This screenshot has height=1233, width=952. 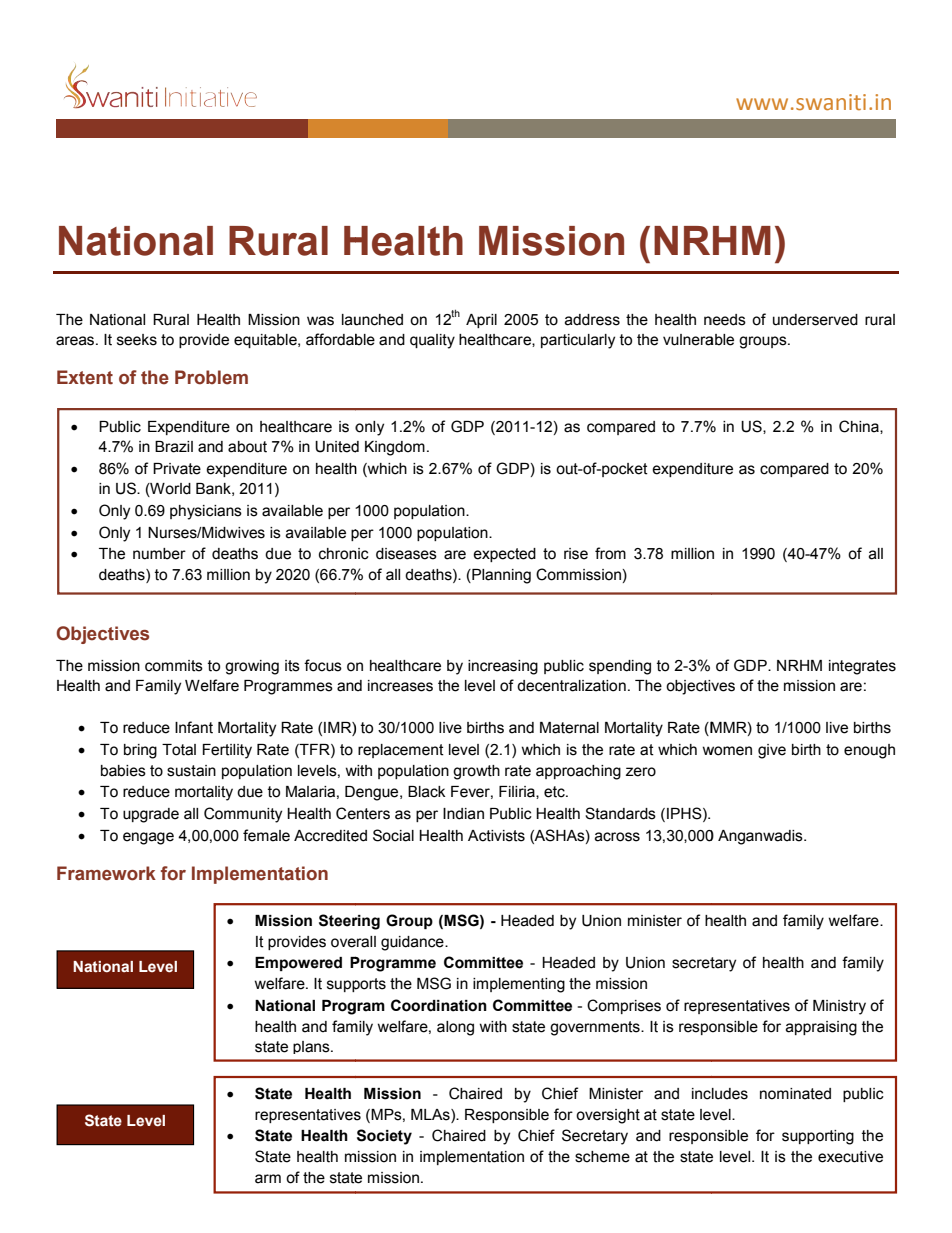 What do you see at coordinates (500, 576) in the screenshot?
I see `Planning` at bounding box center [500, 576].
